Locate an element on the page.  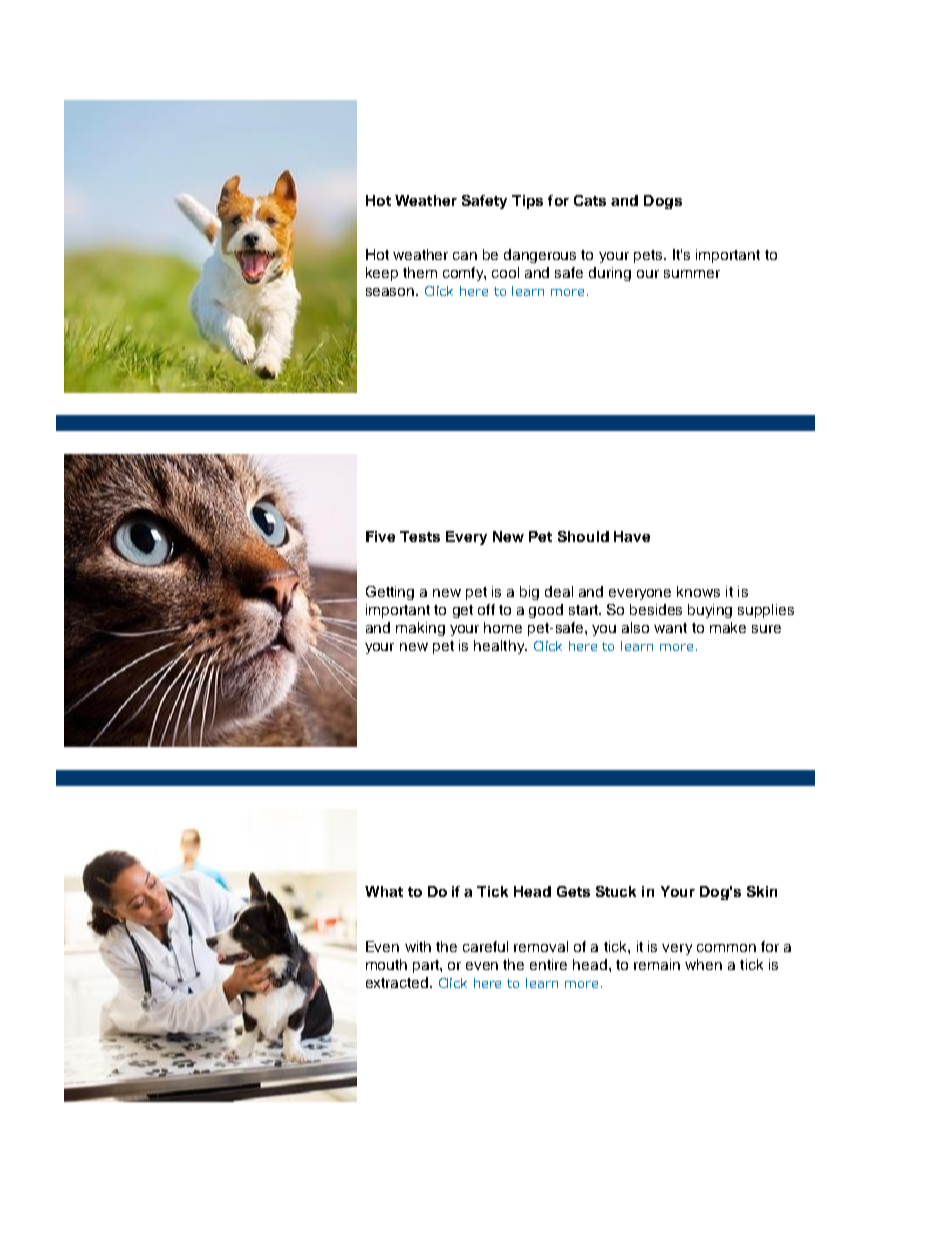
knows is located at coordinates (698, 591).
